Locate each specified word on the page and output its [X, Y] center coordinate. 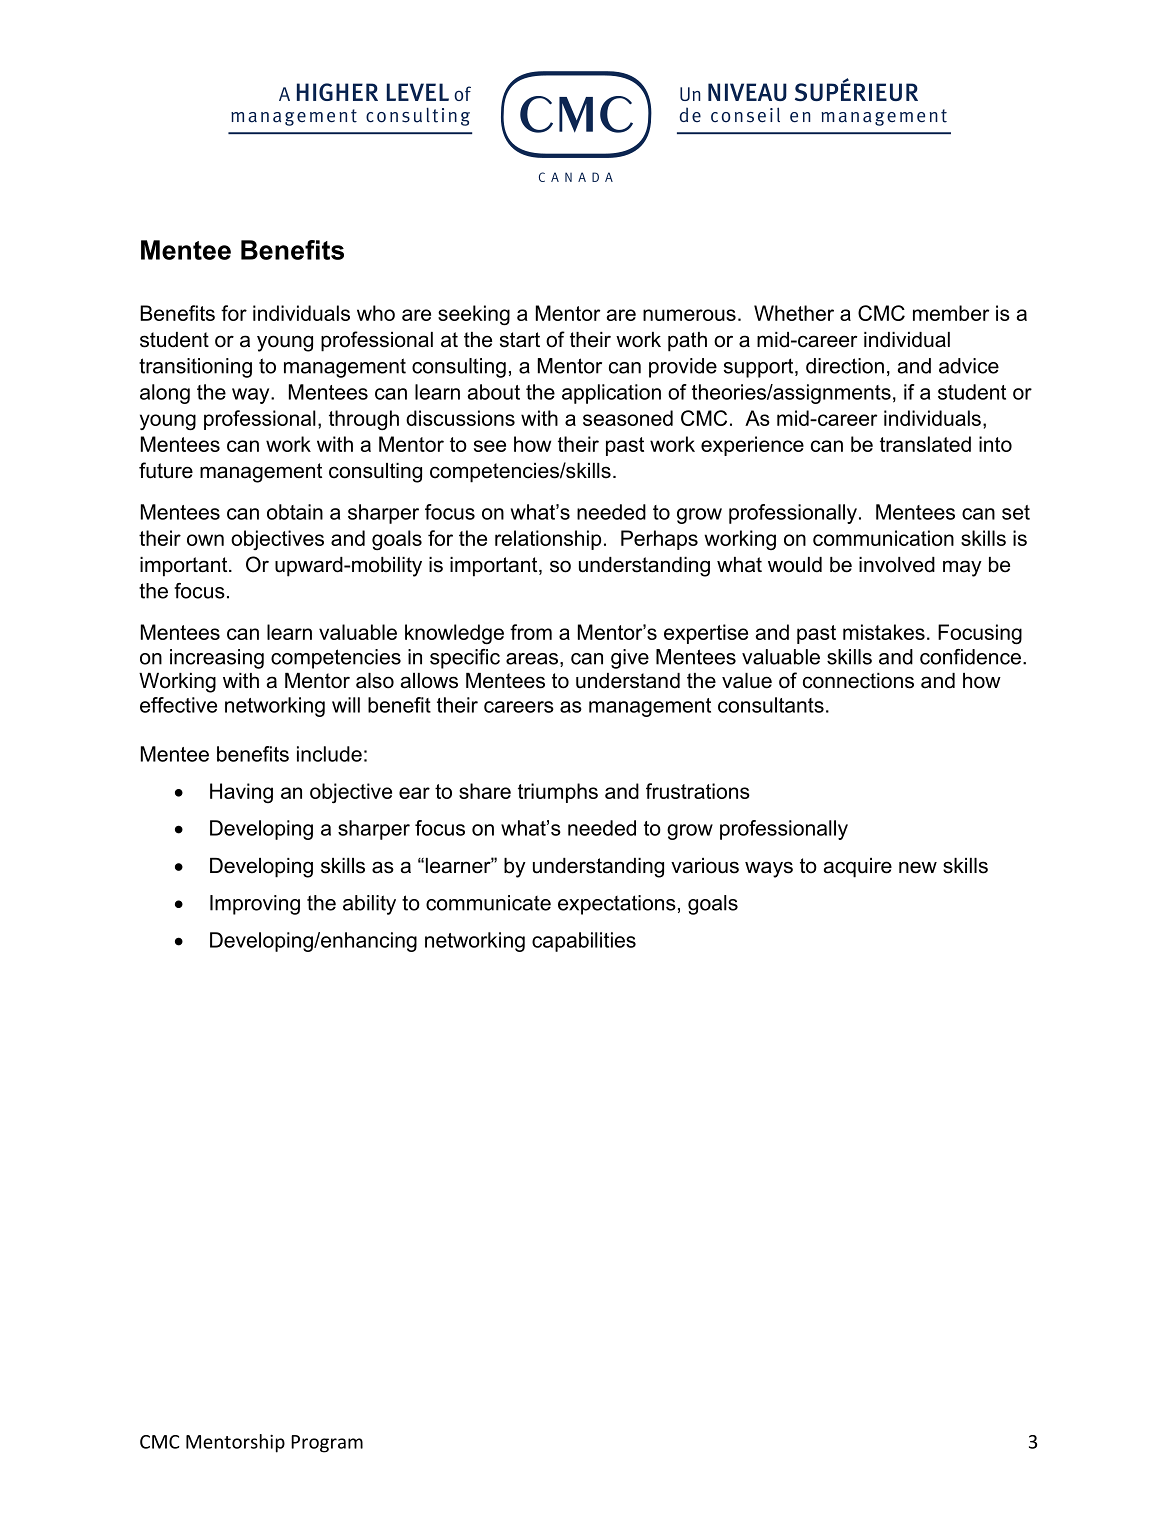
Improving [255, 905]
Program [327, 1444]
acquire [858, 868]
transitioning [195, 368]
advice [969, 366]
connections [858, 681]
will [346, 705]
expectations [617, 905]
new [918, 867]
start [520, 340]
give [630, 659]
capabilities [584, 942]
